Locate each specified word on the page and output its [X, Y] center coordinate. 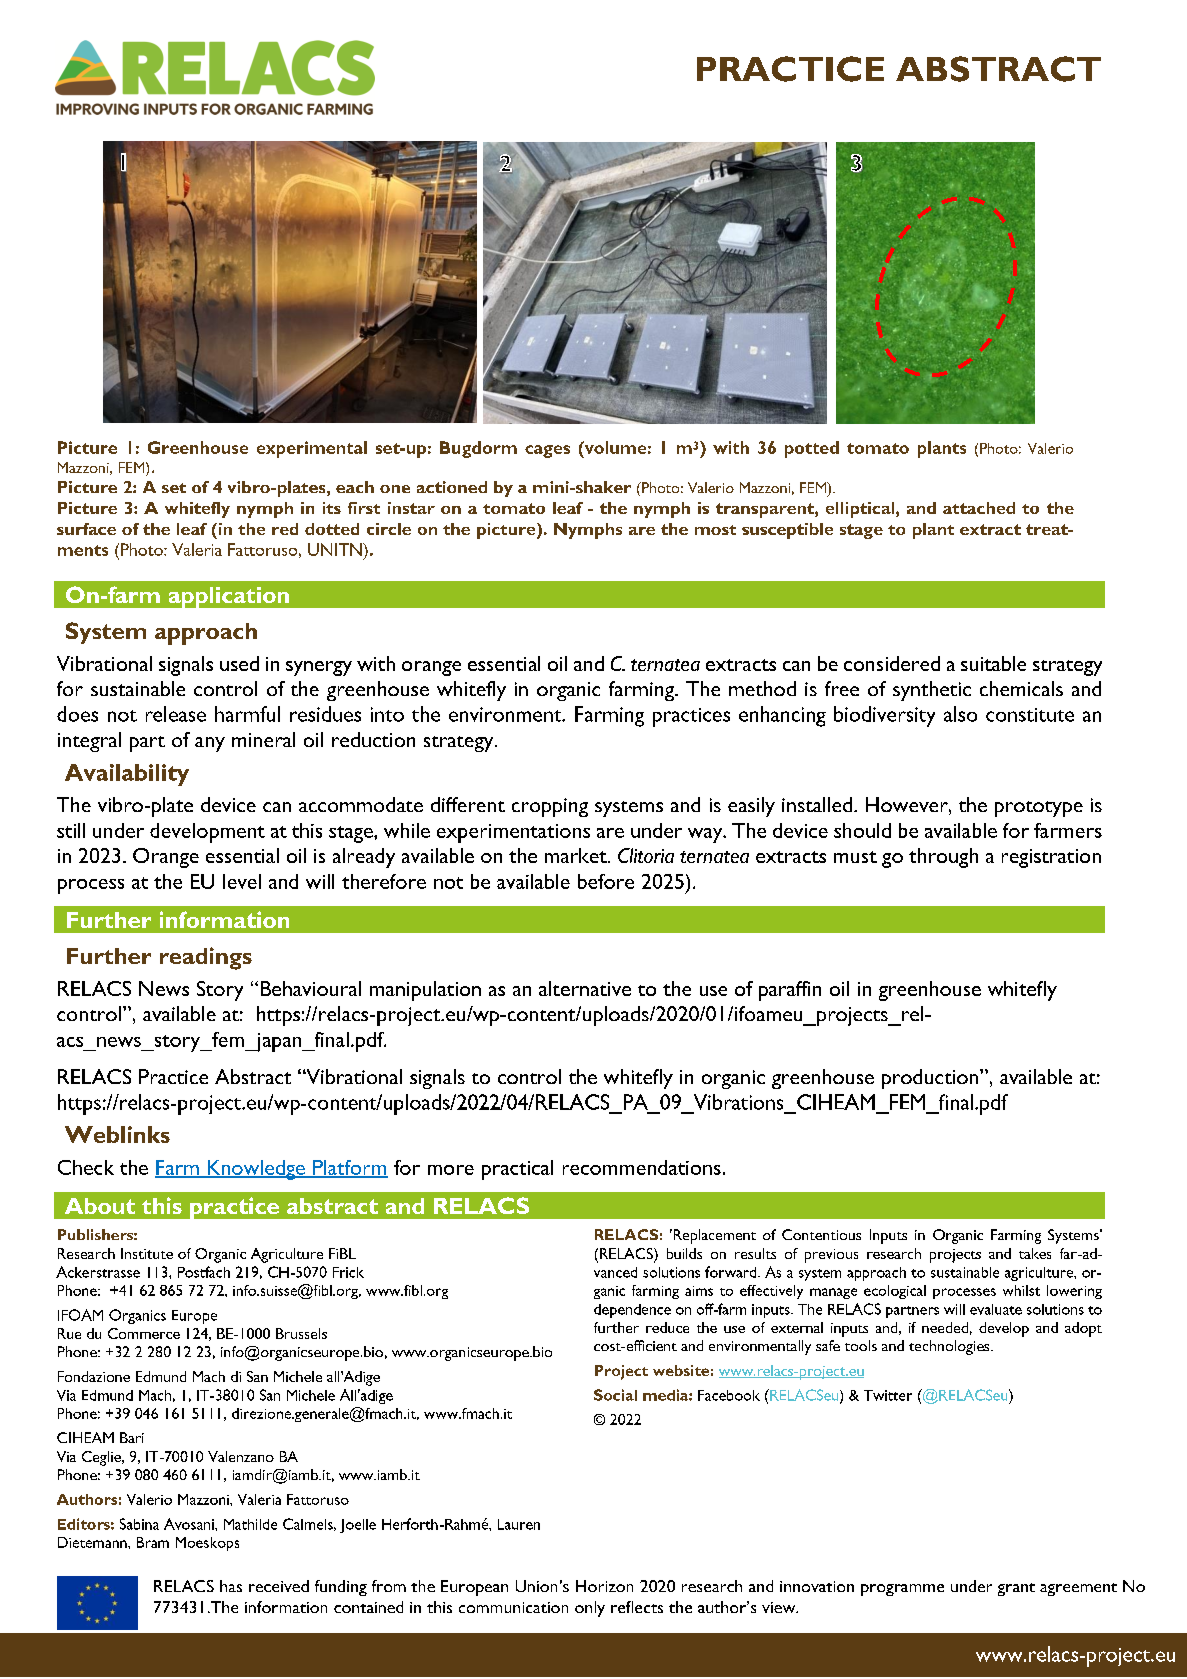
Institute [147, 1253]
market [577, 855]
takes [1035, 1253]
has [231, 1586]
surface [86, 529]
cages [547, 451]
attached [979, 508]
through [943, 858]
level [242, 881]
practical [517, 1170]
